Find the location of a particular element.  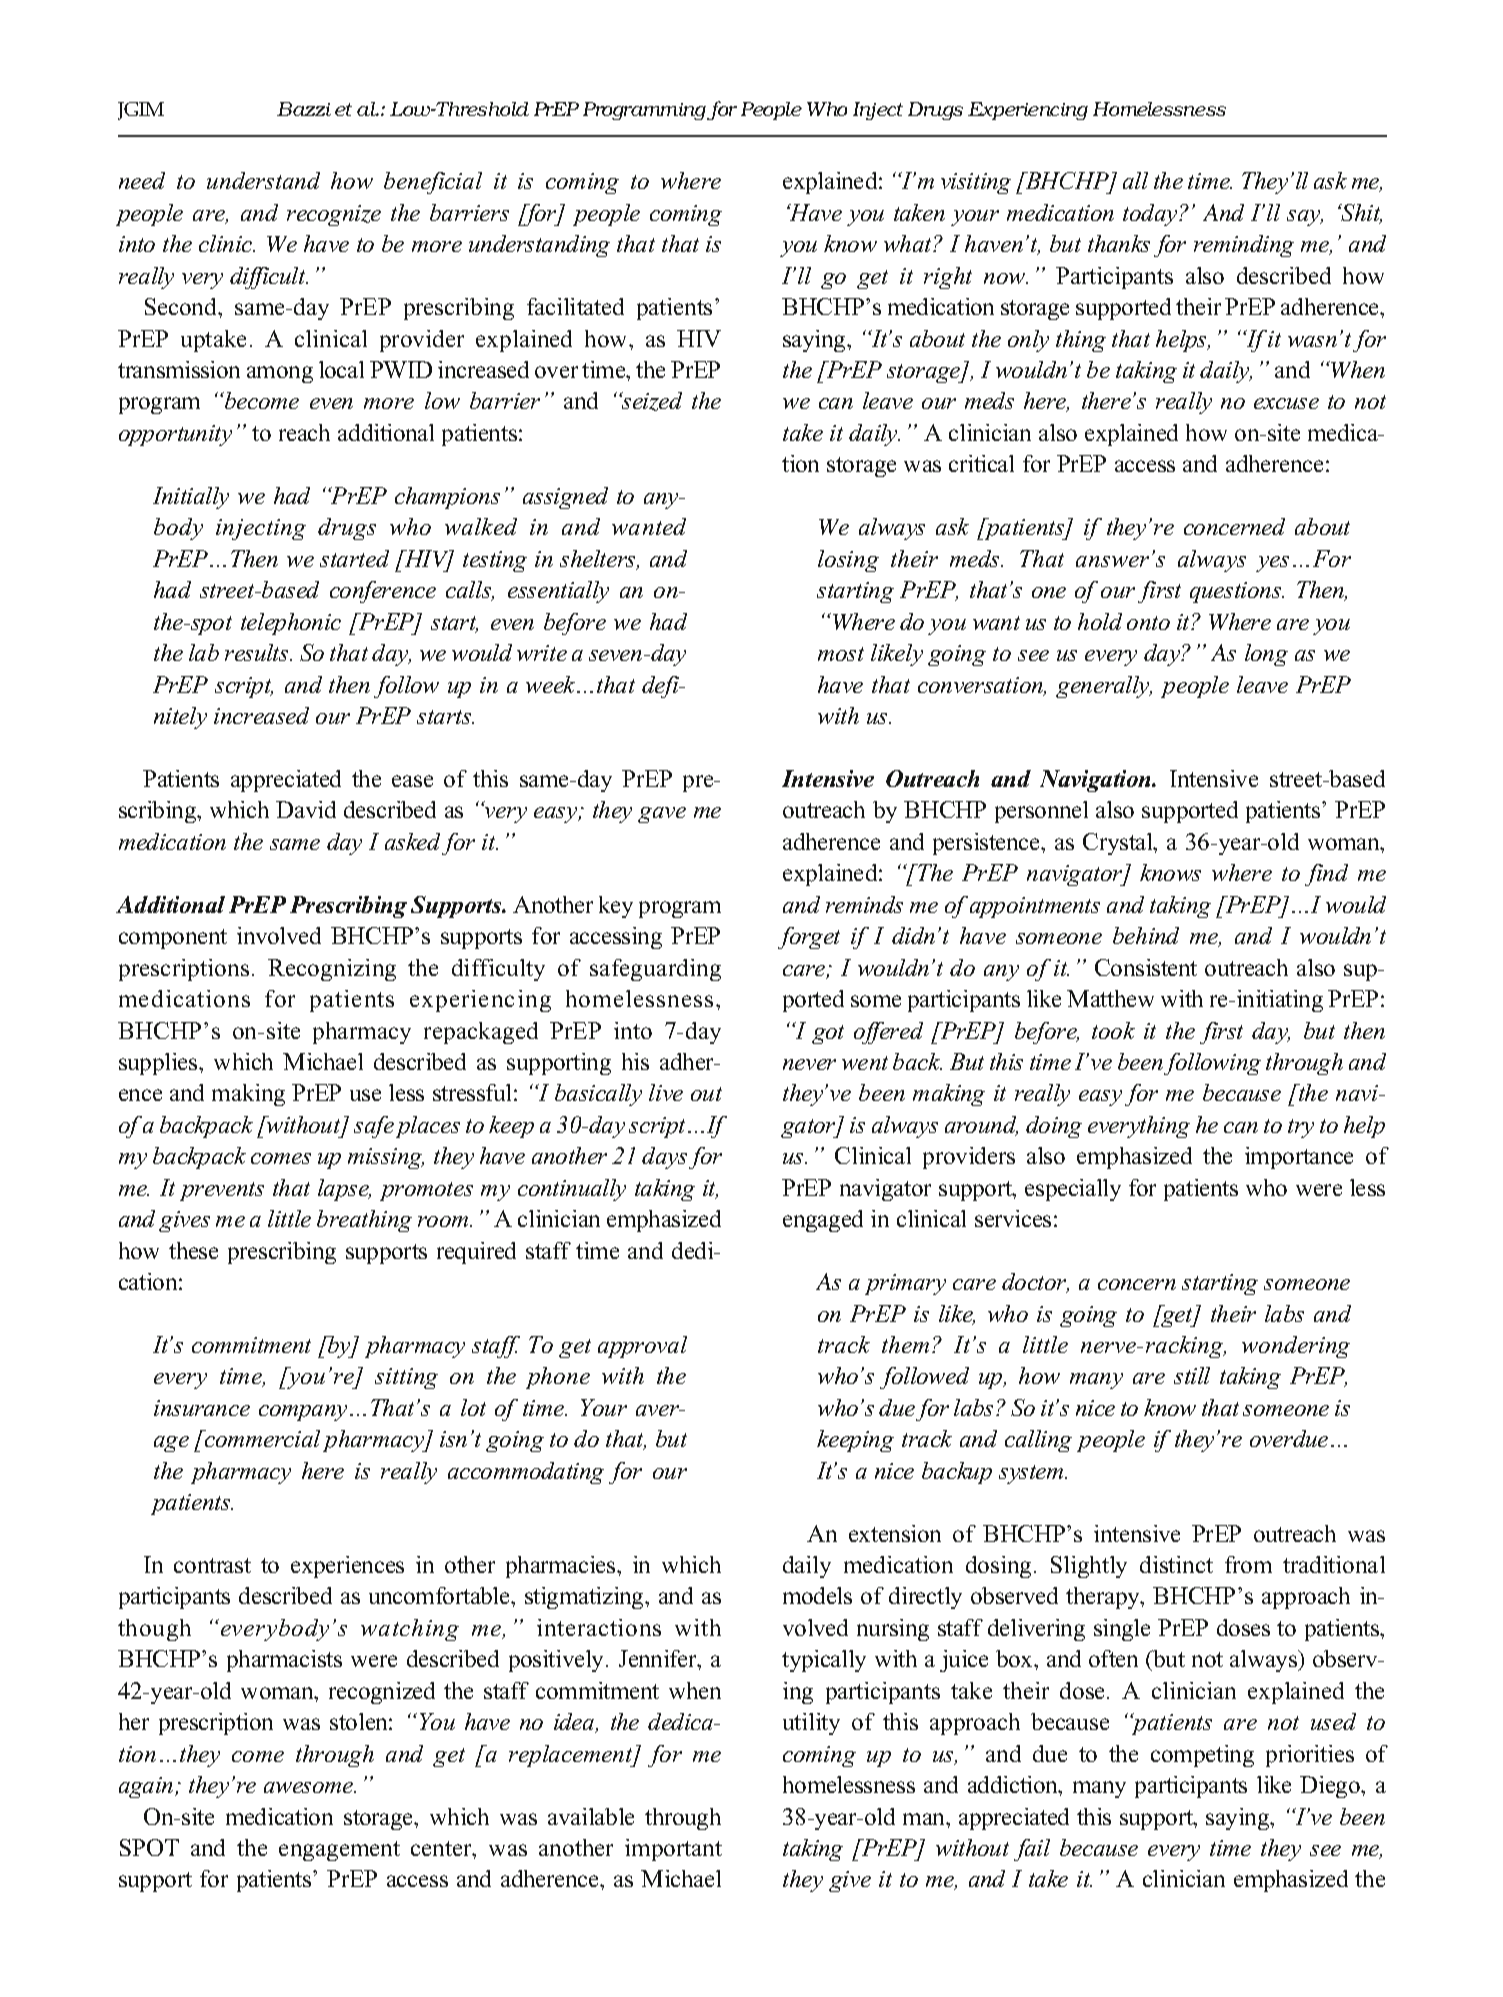

today is located at coordinates (1151, 215).
